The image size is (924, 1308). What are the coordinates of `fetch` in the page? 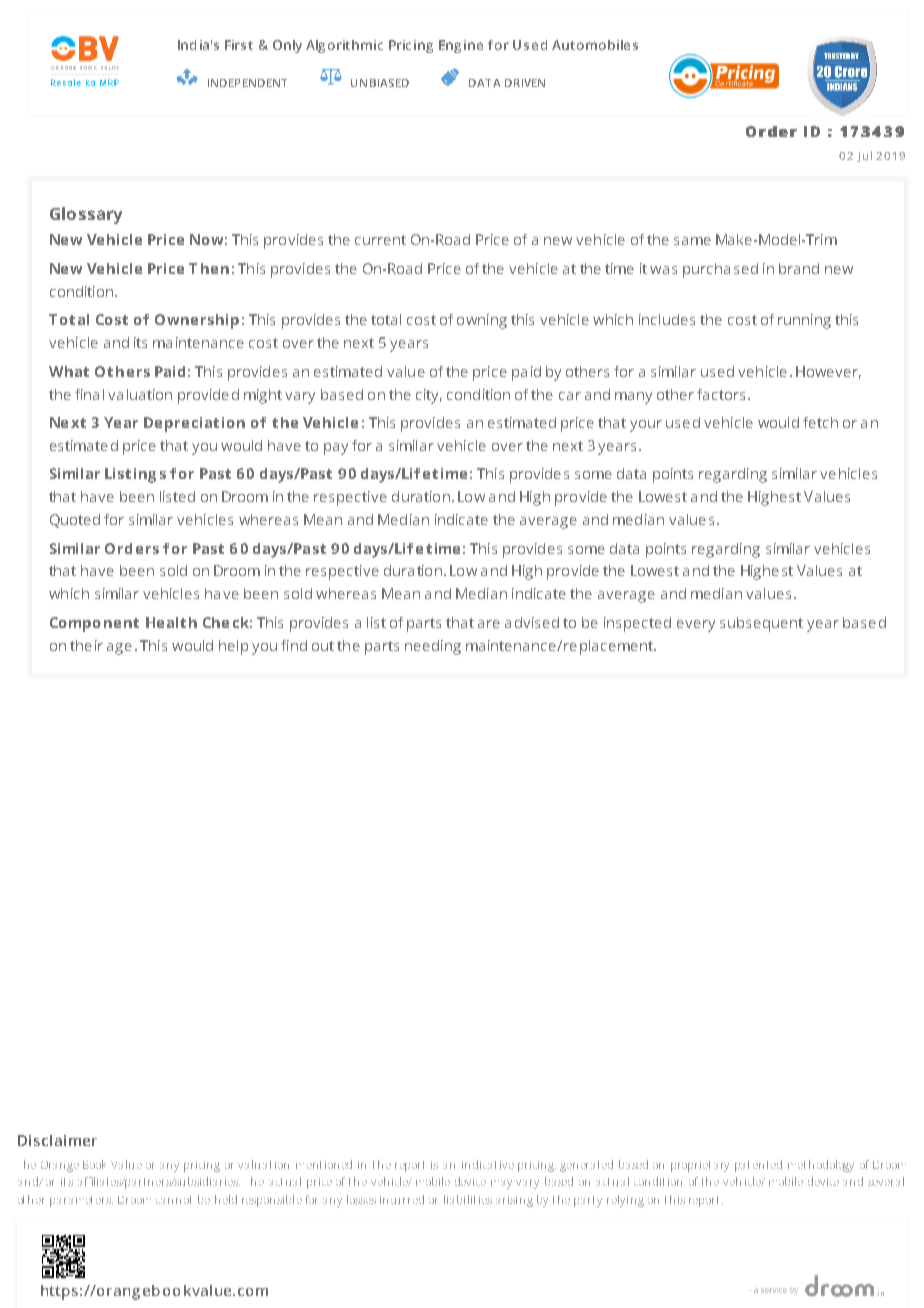 It's located at (820, 422).
